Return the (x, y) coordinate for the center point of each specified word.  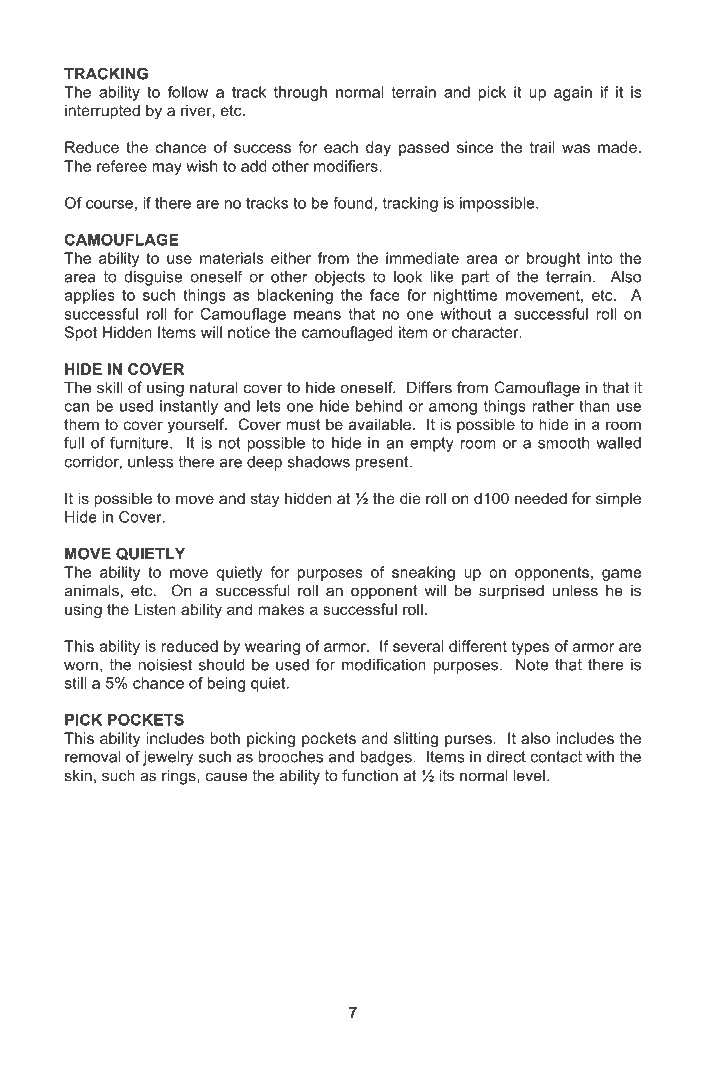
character (486, 332)
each (341, 147)
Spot (81, 333)
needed (541, 498)
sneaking (423, 573)
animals (91, 590)
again (573, 93)
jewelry (168, 758)
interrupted (102, 111)
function (370, 775)
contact (556, 757)
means (317, 315)
